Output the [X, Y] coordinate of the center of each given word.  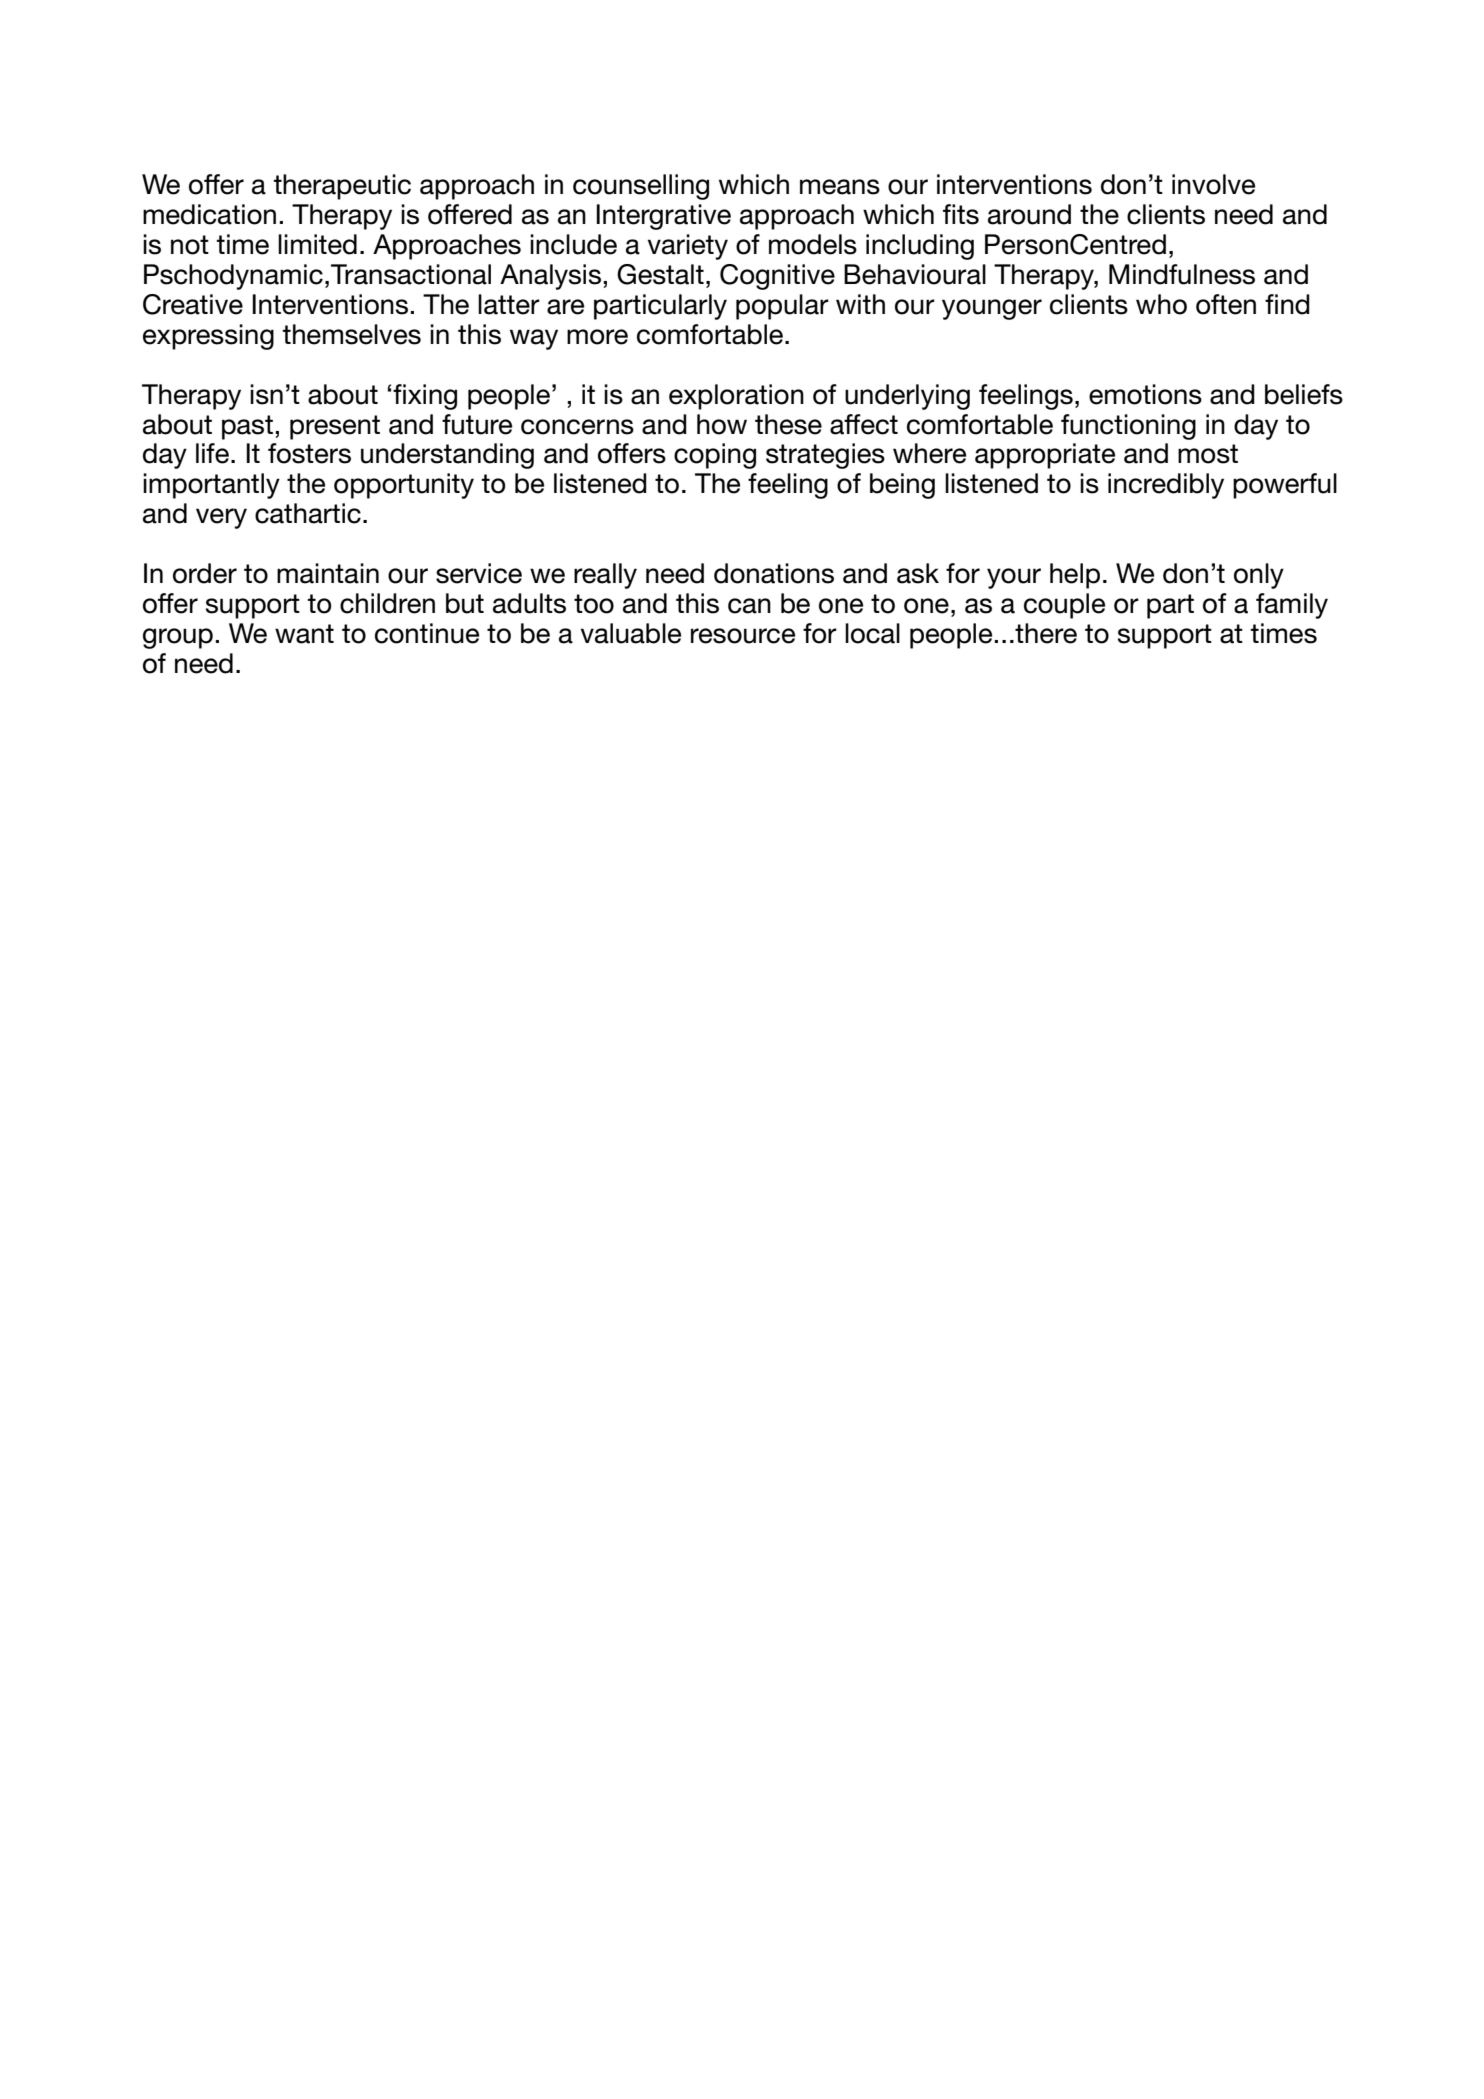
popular [782, 307]
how [722, 424]
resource [743, 636]
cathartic [308, 513]
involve [1213, 184]
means [840, 187]
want [304, 634]
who [1161, 304]
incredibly [1166, 486]
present [335, 427]
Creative [193, 304]
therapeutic [342, 187]
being [902, 486]
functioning [1128, 427]
